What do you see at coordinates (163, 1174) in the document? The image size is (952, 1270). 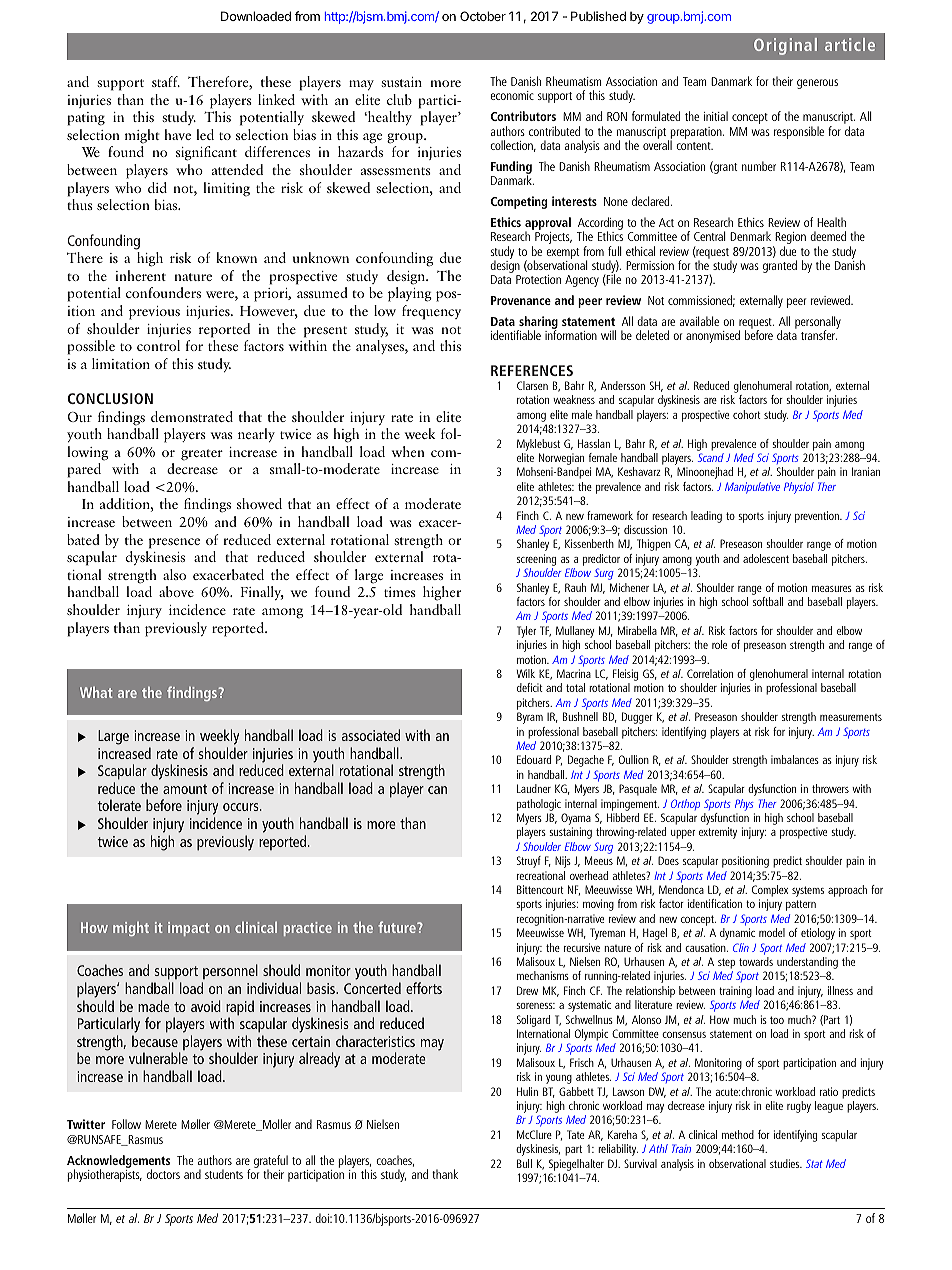 I see `doctors` at bounding box center [163, 1174].
